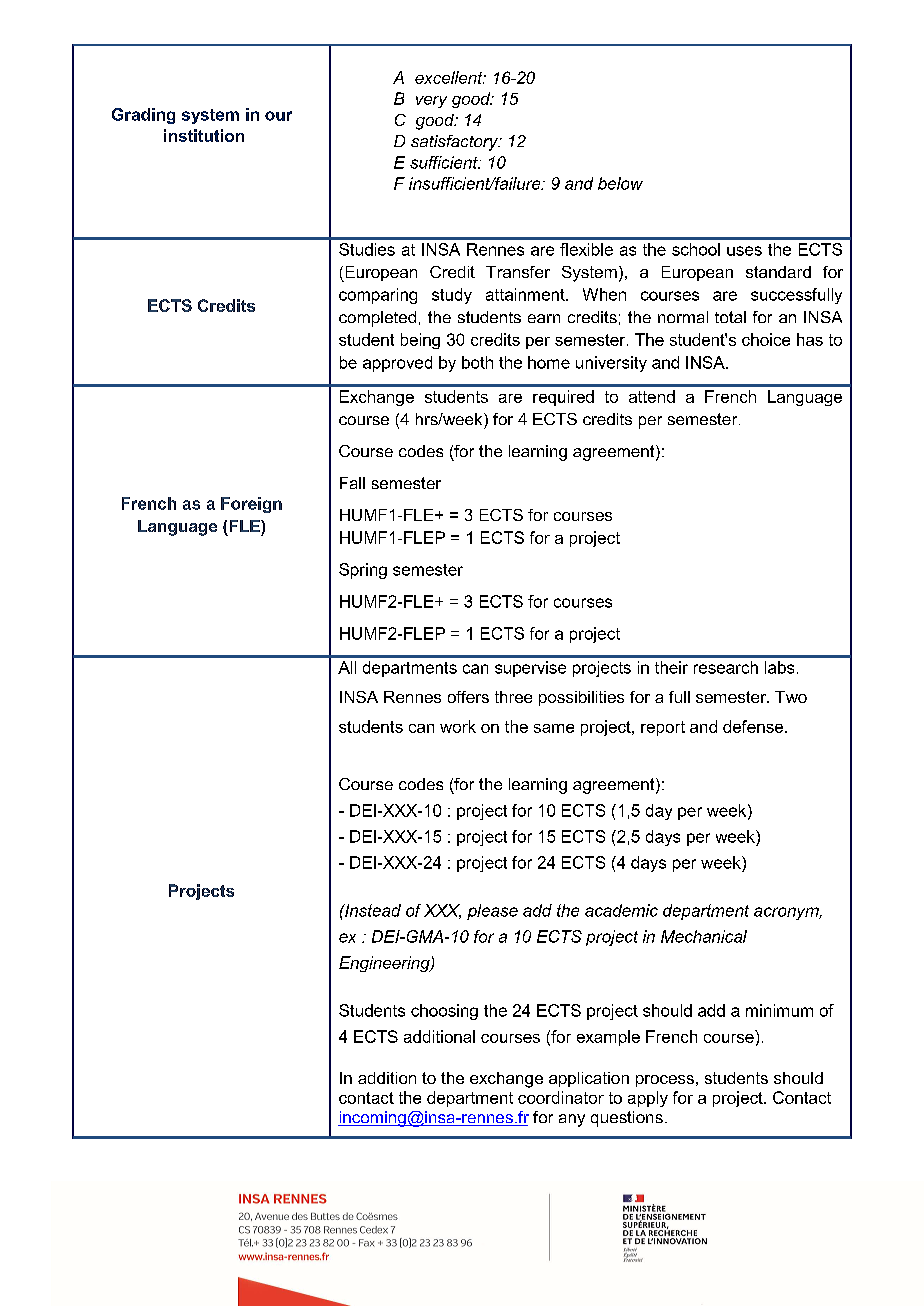 The image size is (924, 1308). What do you see at coordinates (704, 936) in the page?
I see `Mechanical` at bounding box center [704, 936].
